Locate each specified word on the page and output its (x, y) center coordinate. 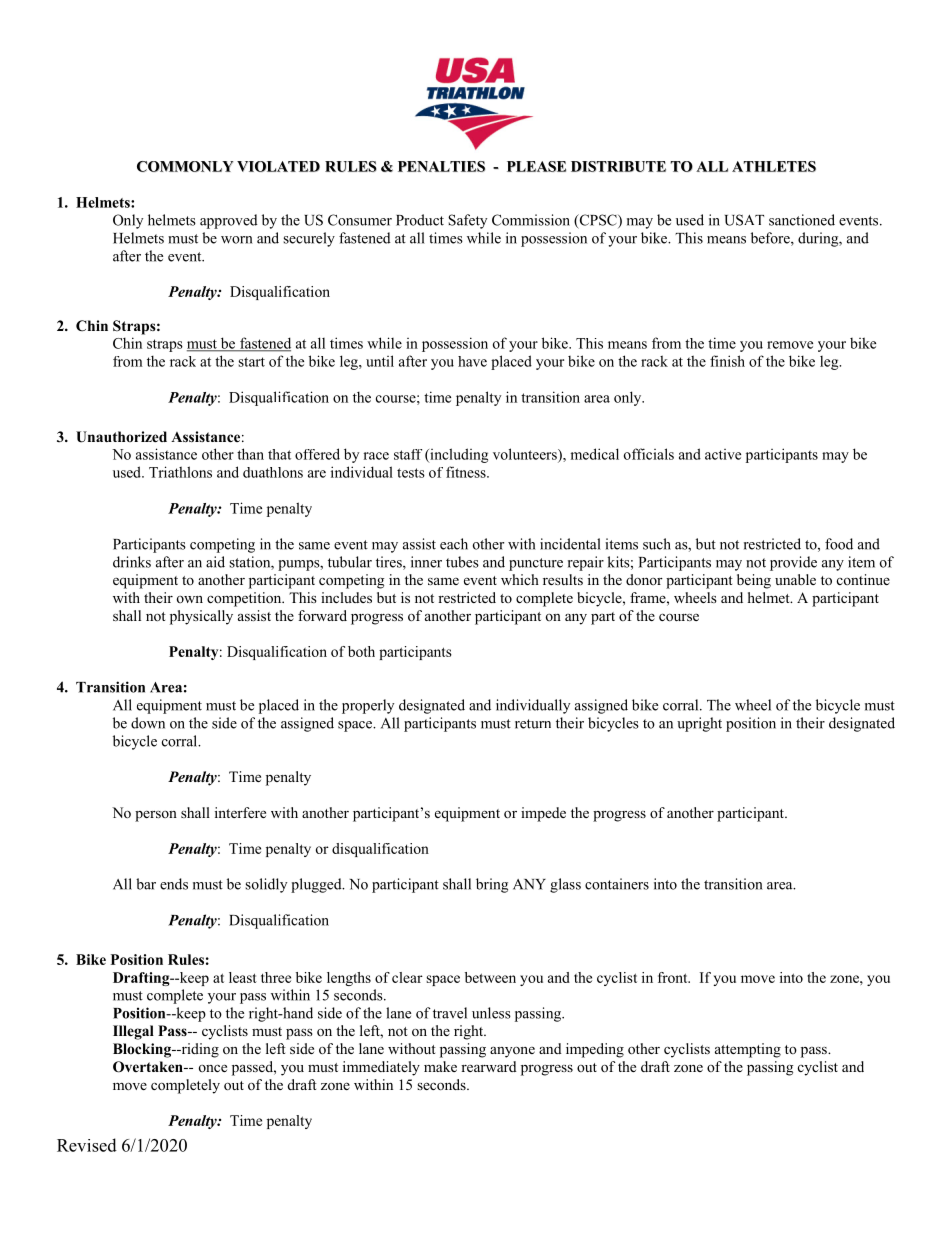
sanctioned (802, 220)
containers (617, 884)
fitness (467, 472)
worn (237, 240)
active (723, 454)
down (148, 723)
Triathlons (180, 472)
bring (492, 885)
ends (174, 884)
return (533, 724)
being (754, 581)
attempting (748, 1050)
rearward (489, 1066)
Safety (467, 221)
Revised (87, 1145)
